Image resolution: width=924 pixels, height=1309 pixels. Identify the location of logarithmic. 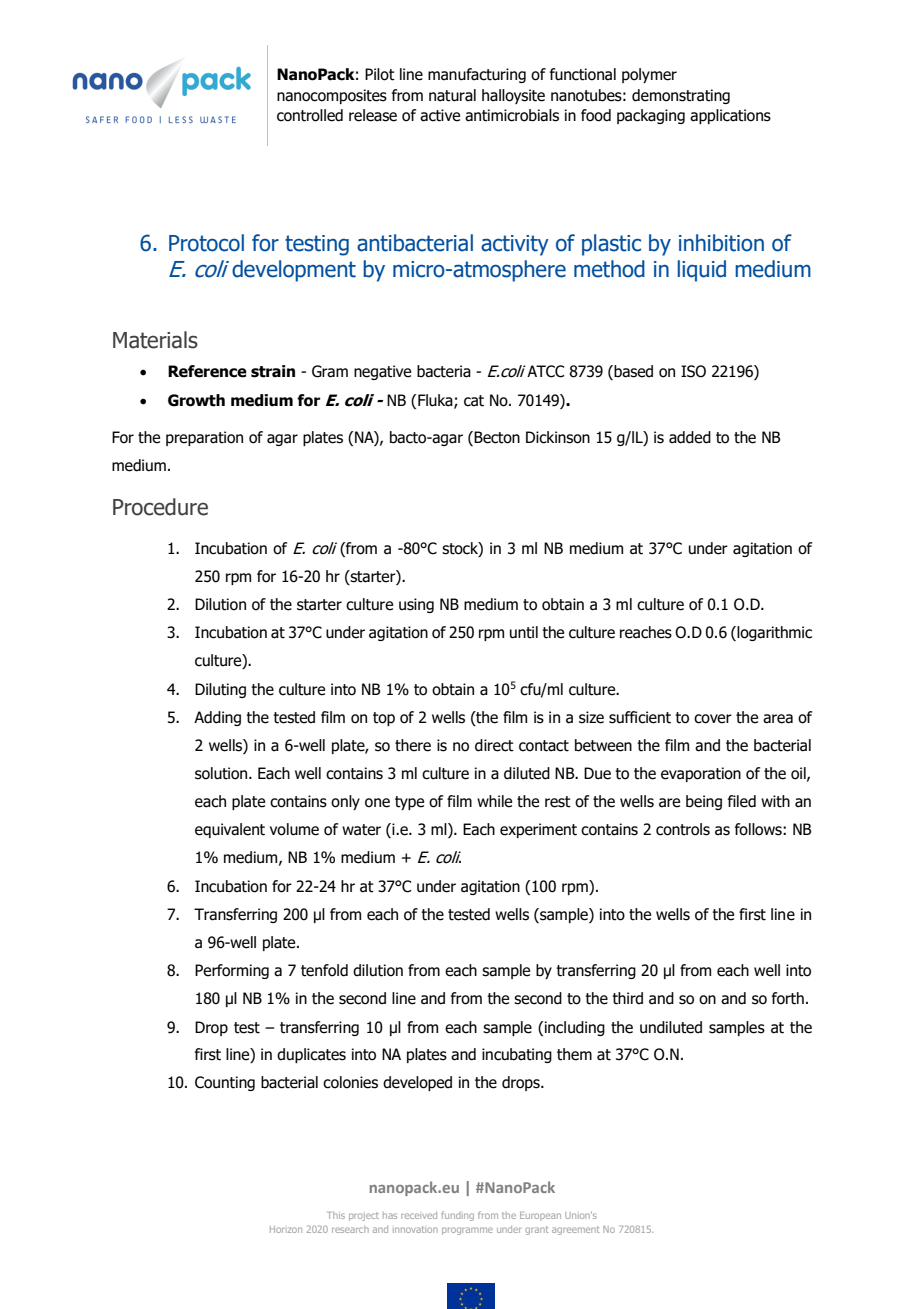
(773, 633).
